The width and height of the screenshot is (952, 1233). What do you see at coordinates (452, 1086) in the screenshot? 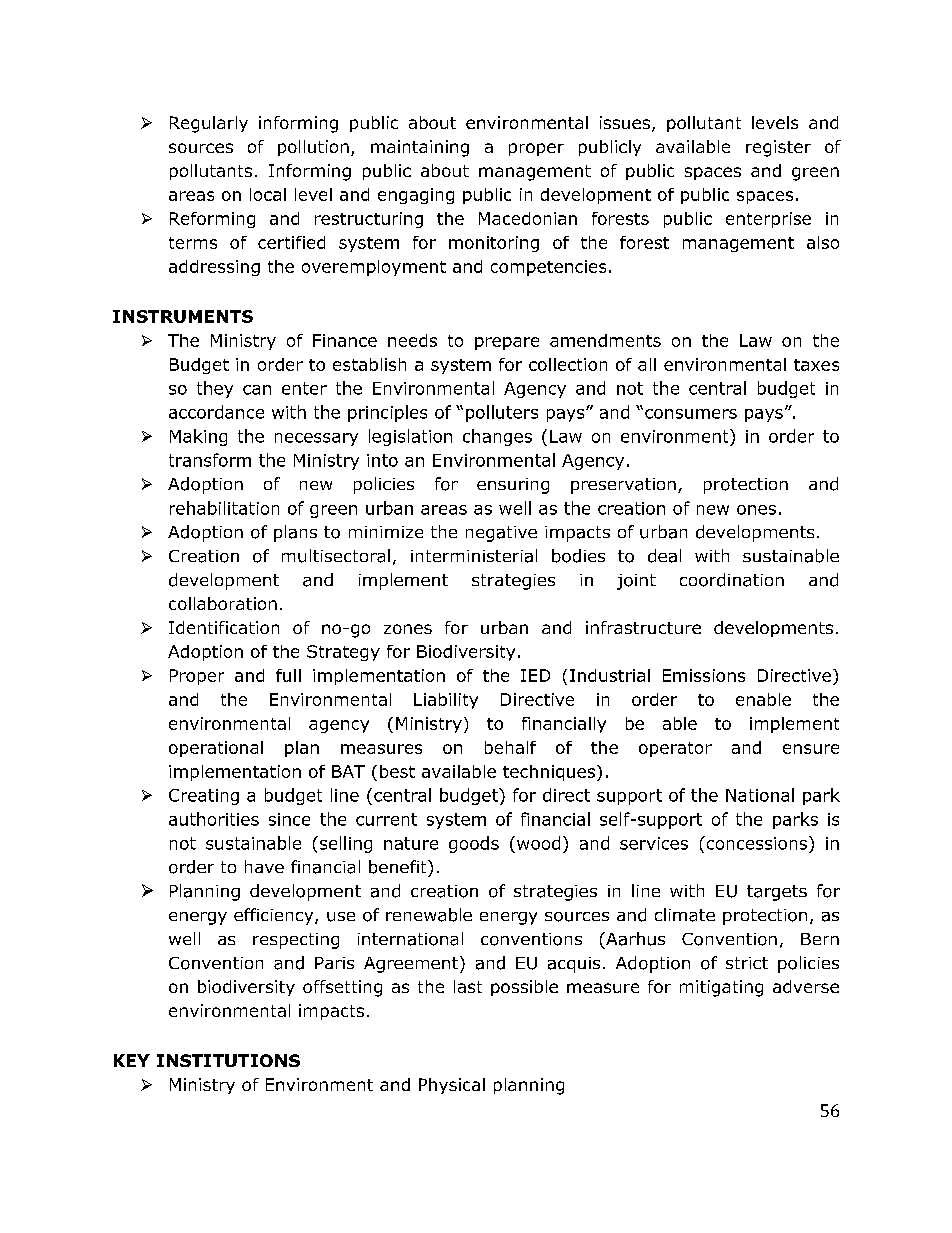
I see `Physical` at bounding box center [452, 1086].
